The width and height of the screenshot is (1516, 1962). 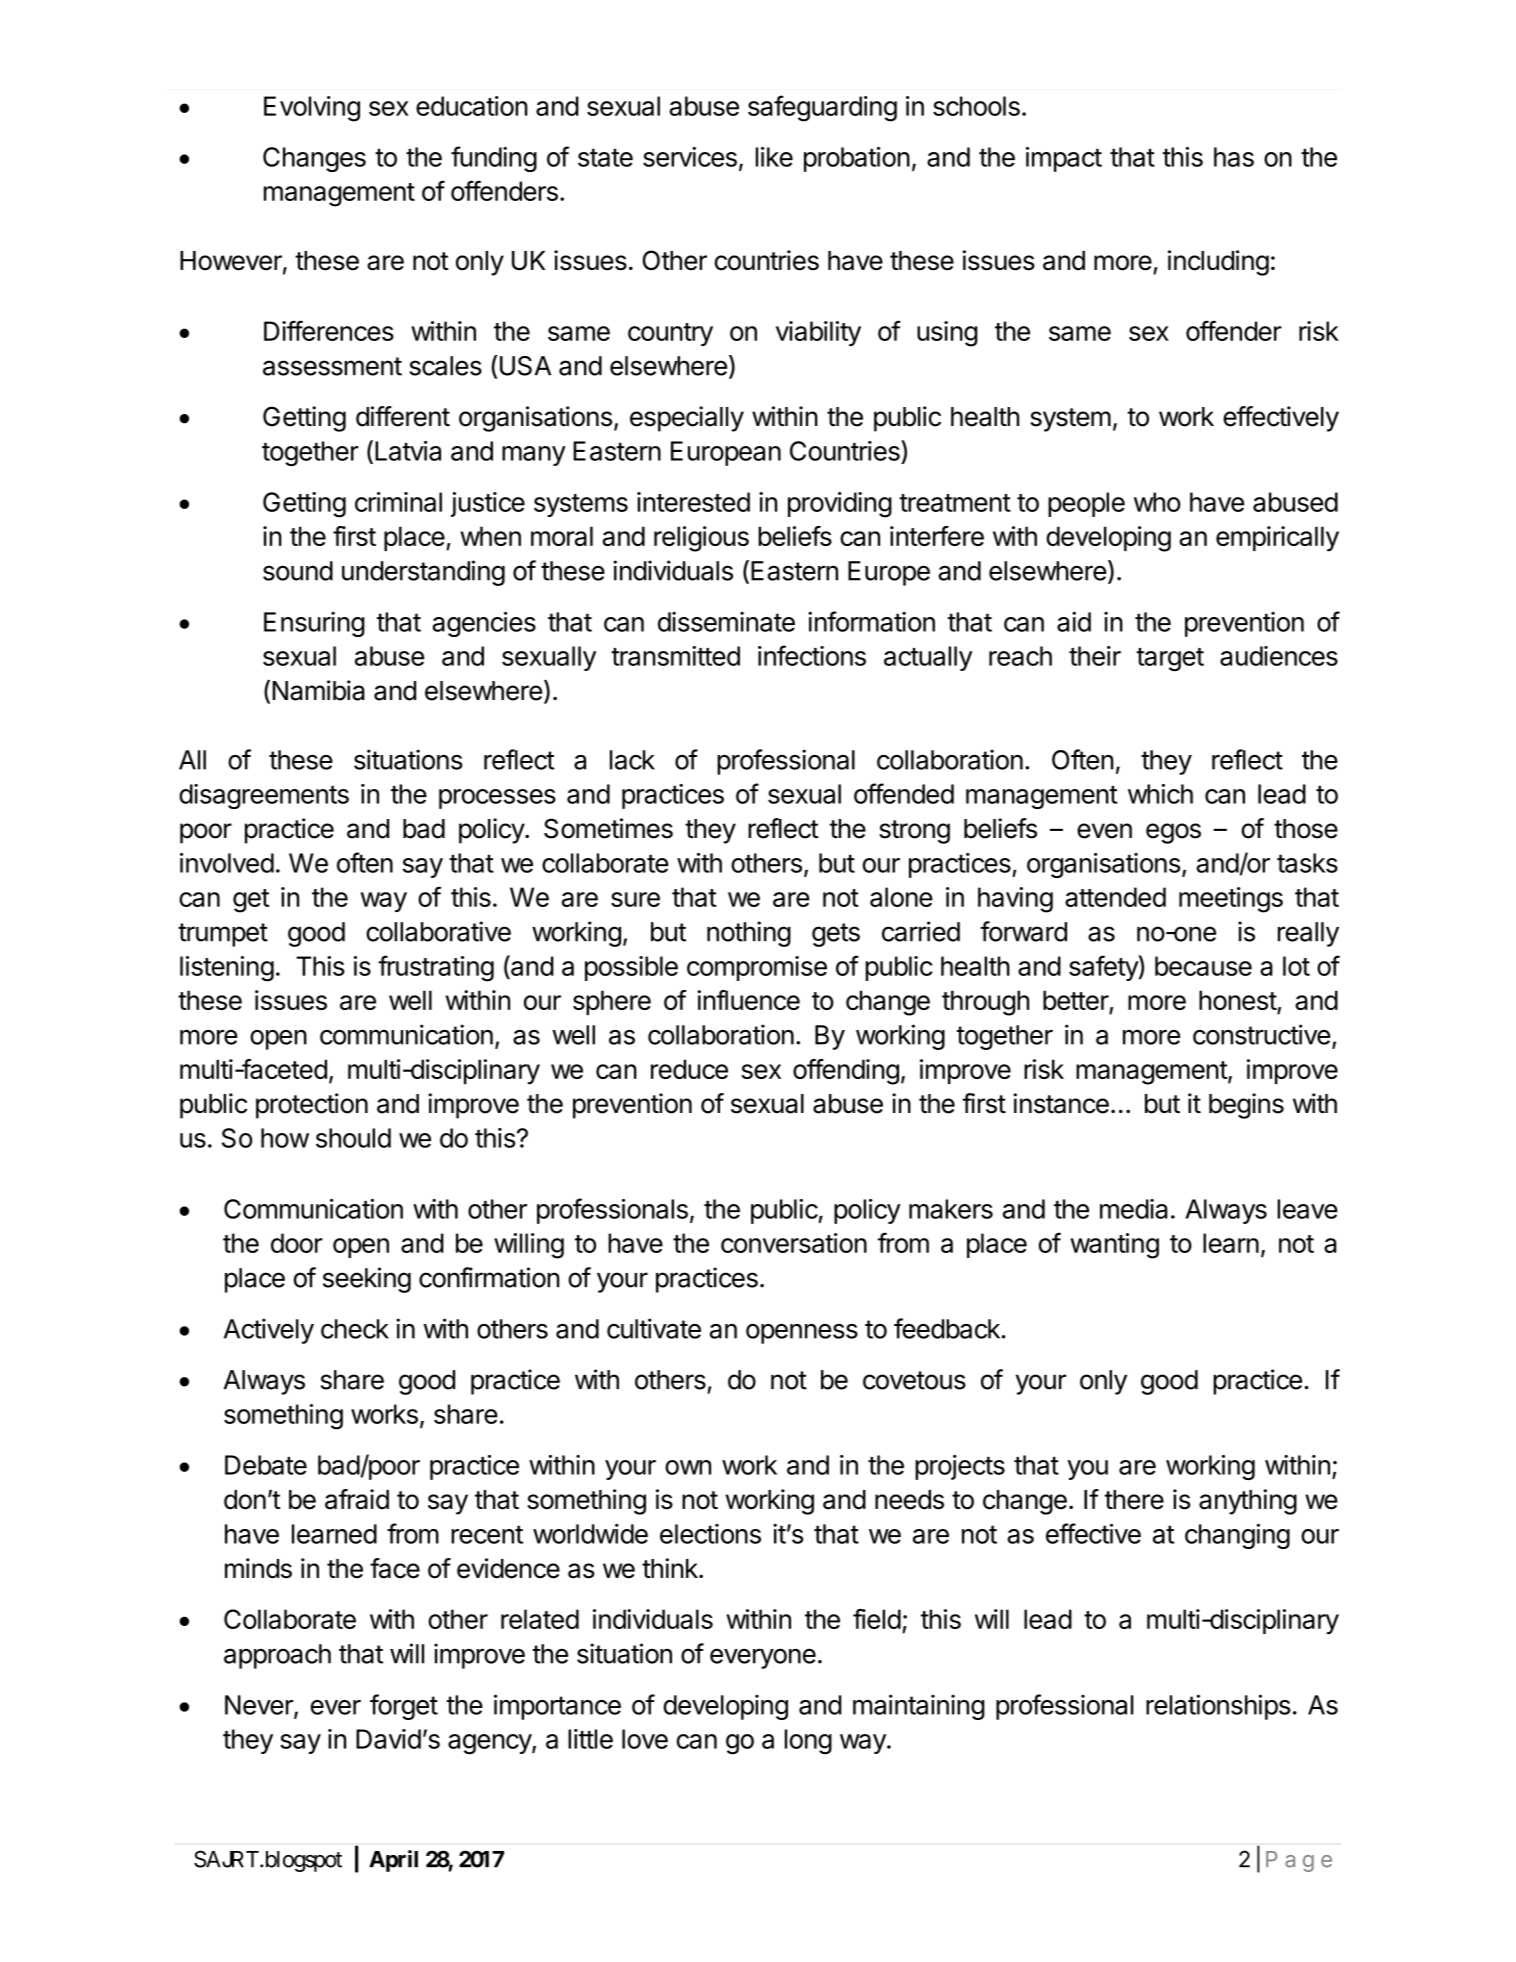 I want to click on like, so click(x=774, y=157).
